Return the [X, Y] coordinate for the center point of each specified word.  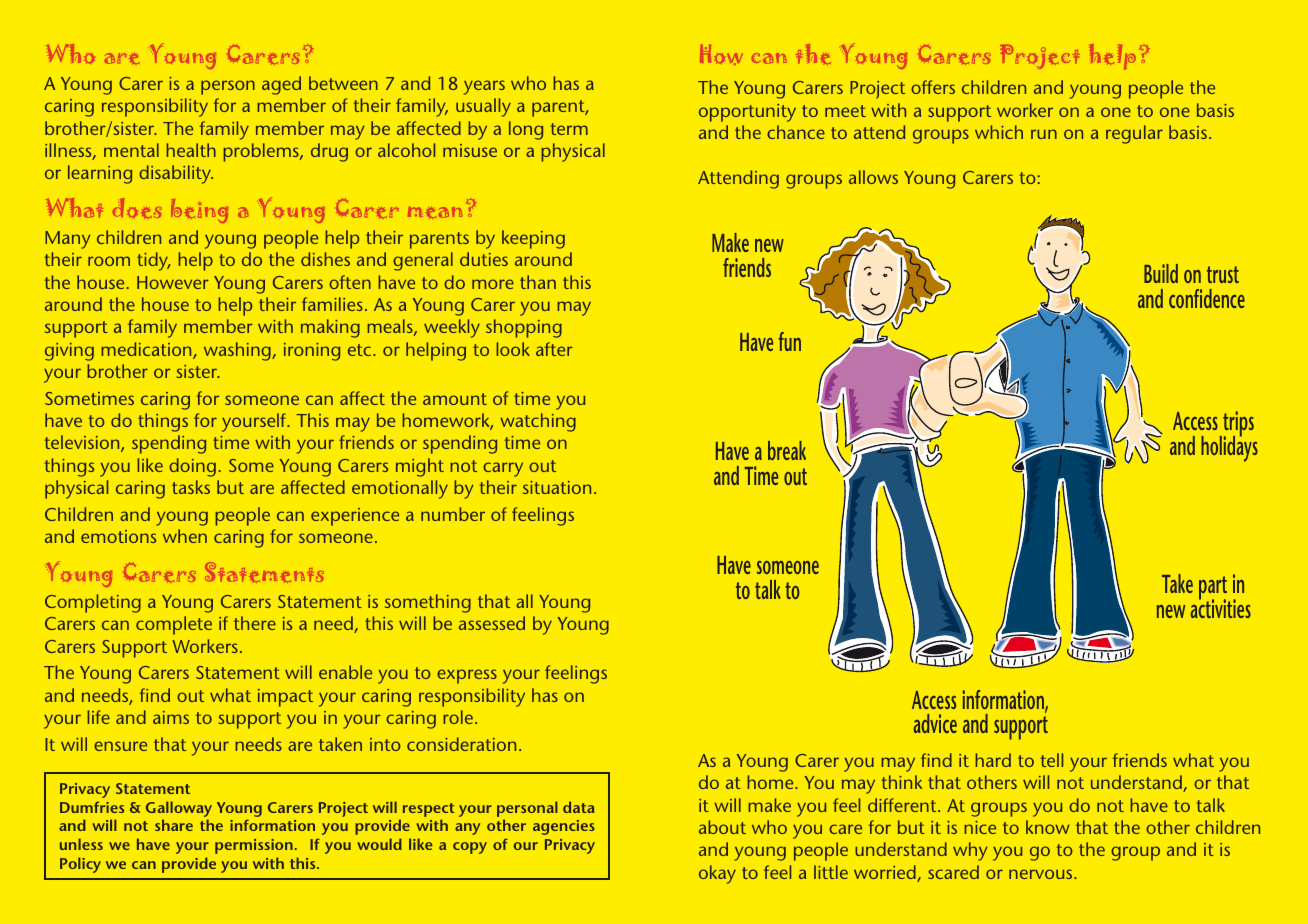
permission [254, 846]
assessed [492, 623]
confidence [1207, 298]
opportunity [747, 113]
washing [238, 351]
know [1048, 827]
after [554, 349]
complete [174, 625]
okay [717, 874]
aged [281, 85]
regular [1134, 134]
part [1214, 589]
